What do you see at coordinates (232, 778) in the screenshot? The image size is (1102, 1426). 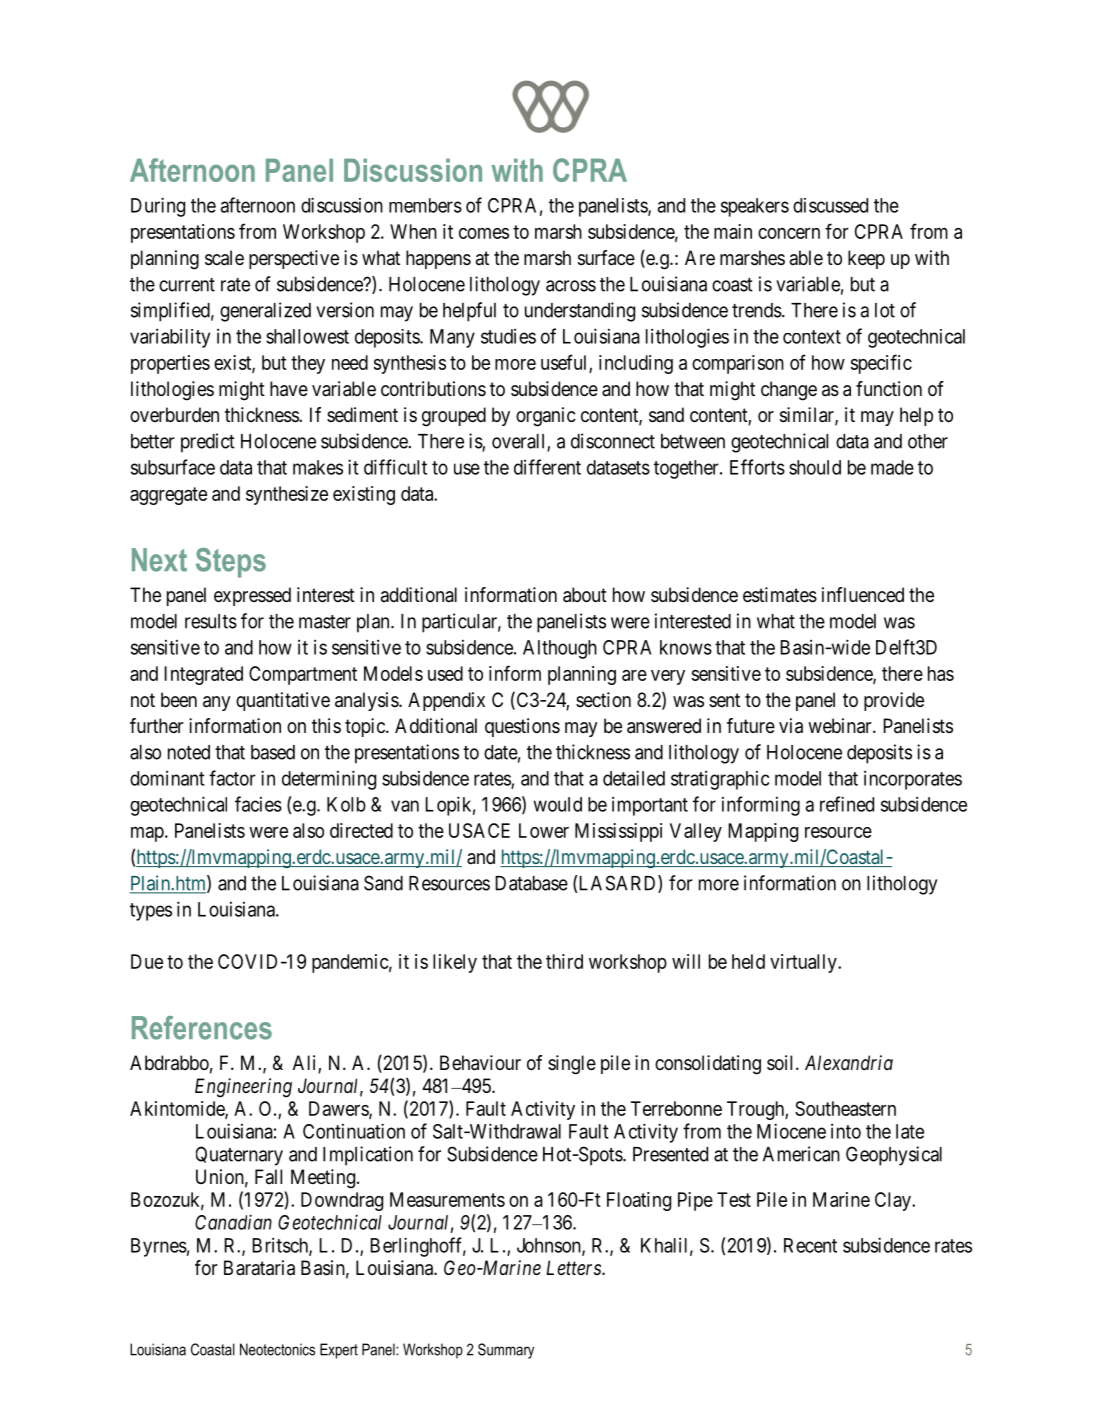 I see `factor` at bounding box center [232, 778].
